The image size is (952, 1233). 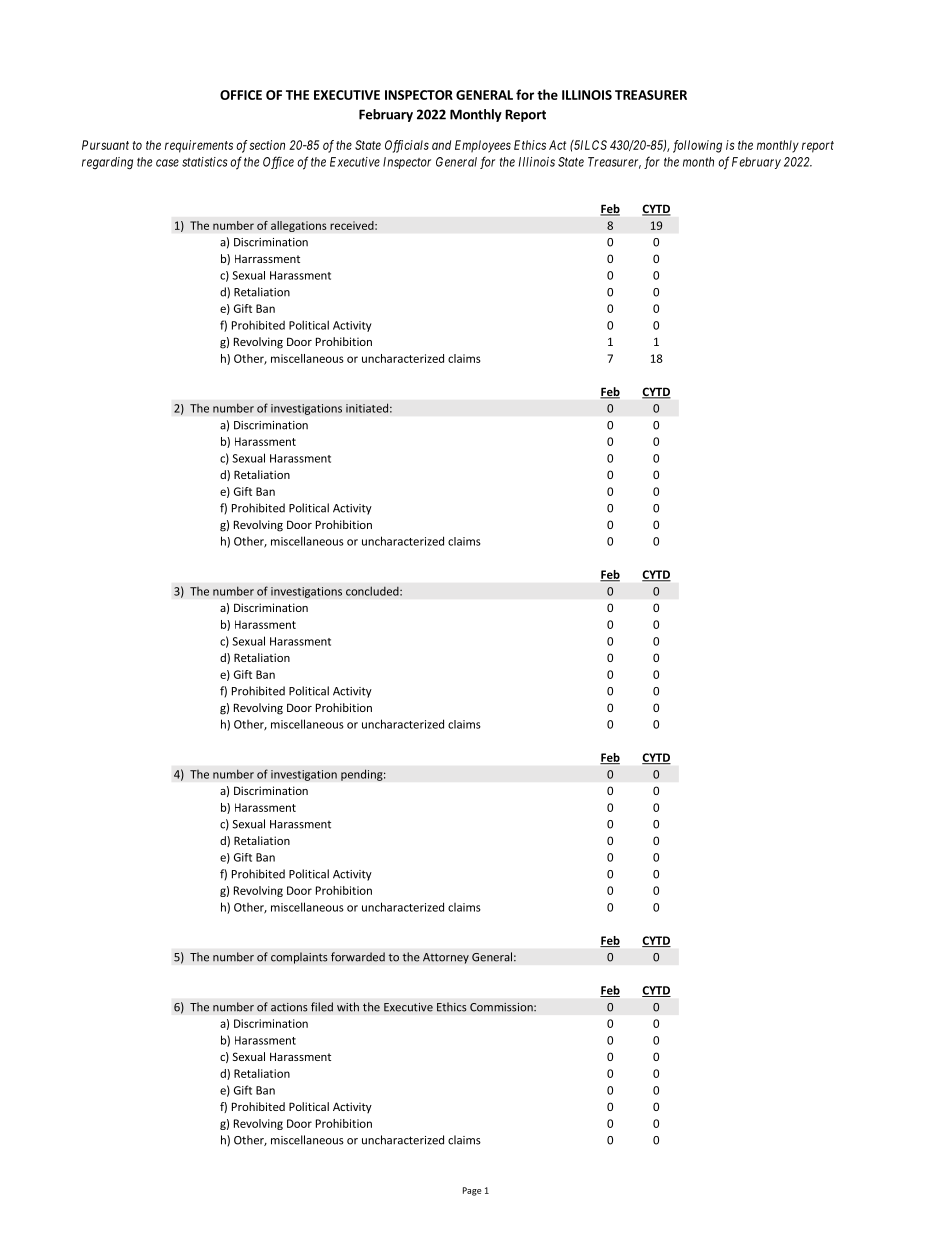 What do you see at coordinates (299, 226) in the image?
I see `allegations` at bounding box center [299, 226].
